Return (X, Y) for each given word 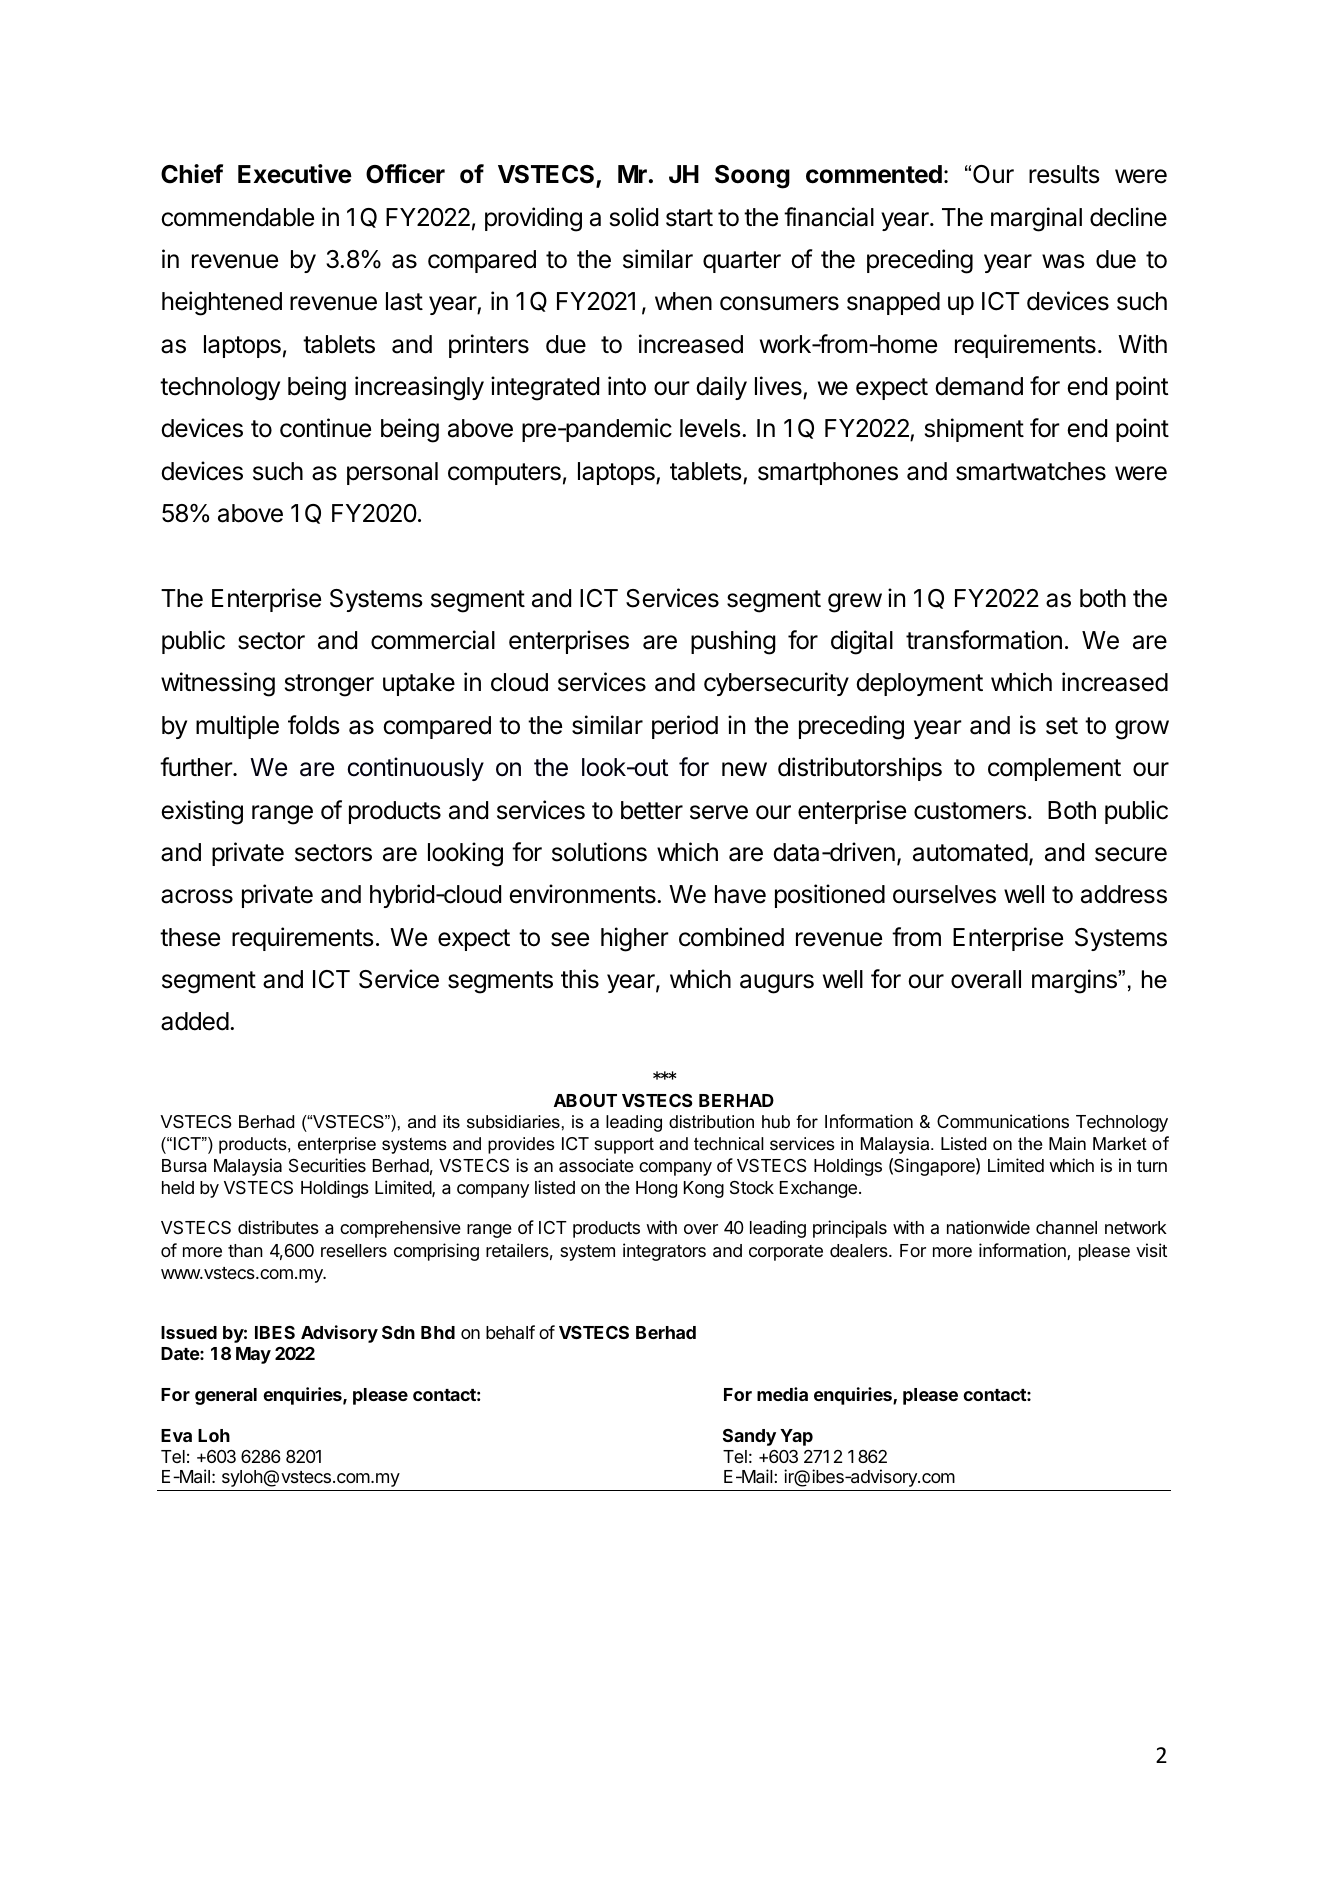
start (689, 218)
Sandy (749, 1437)
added (195, 1021)
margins (1075, 981)
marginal (1036, 219)
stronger (329, 685)
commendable (237, 217)
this (580, 979)
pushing (733, 642)
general (226, 1396)
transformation (984, 640)
